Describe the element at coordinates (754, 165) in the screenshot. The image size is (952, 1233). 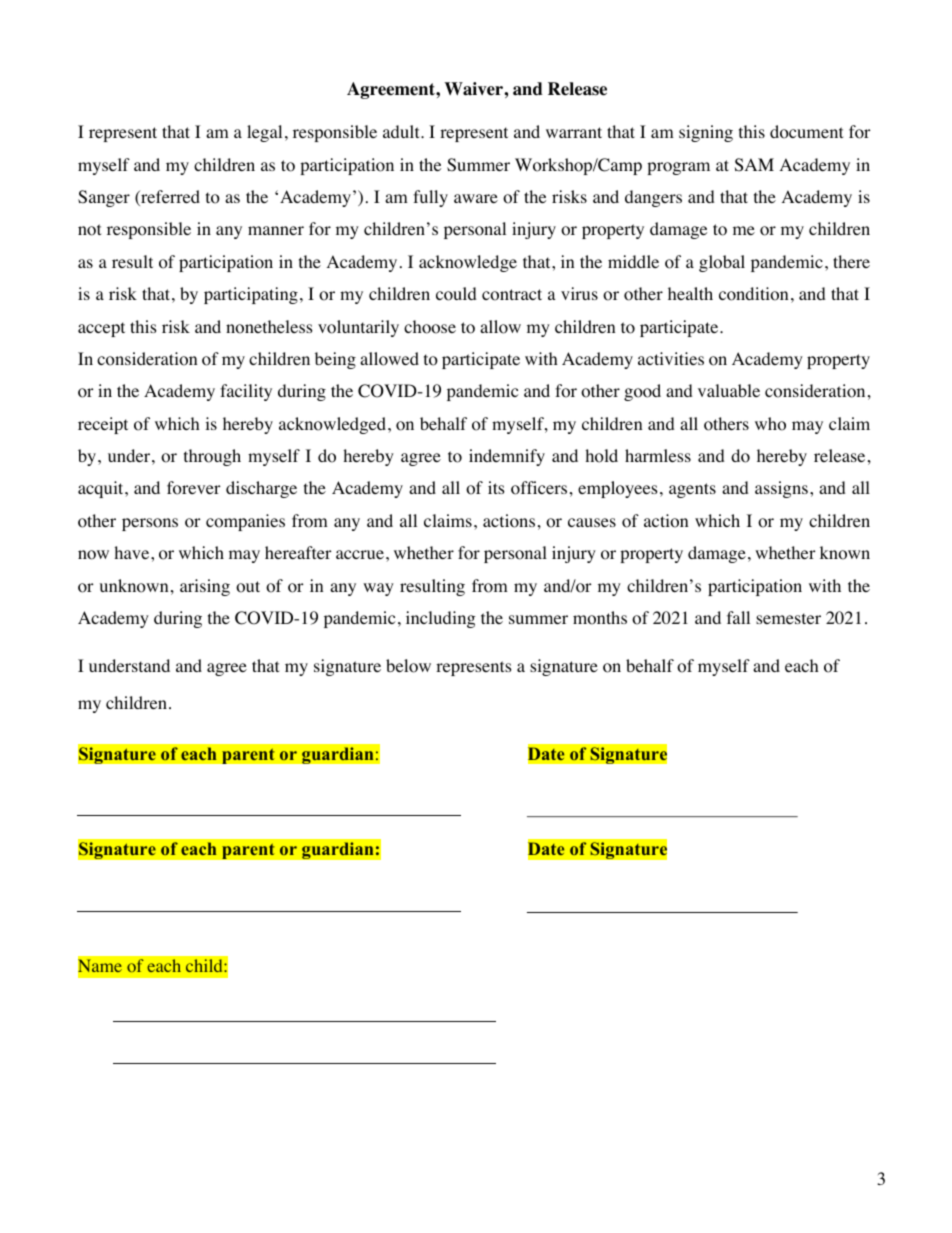
I see `SAM` at that location.
